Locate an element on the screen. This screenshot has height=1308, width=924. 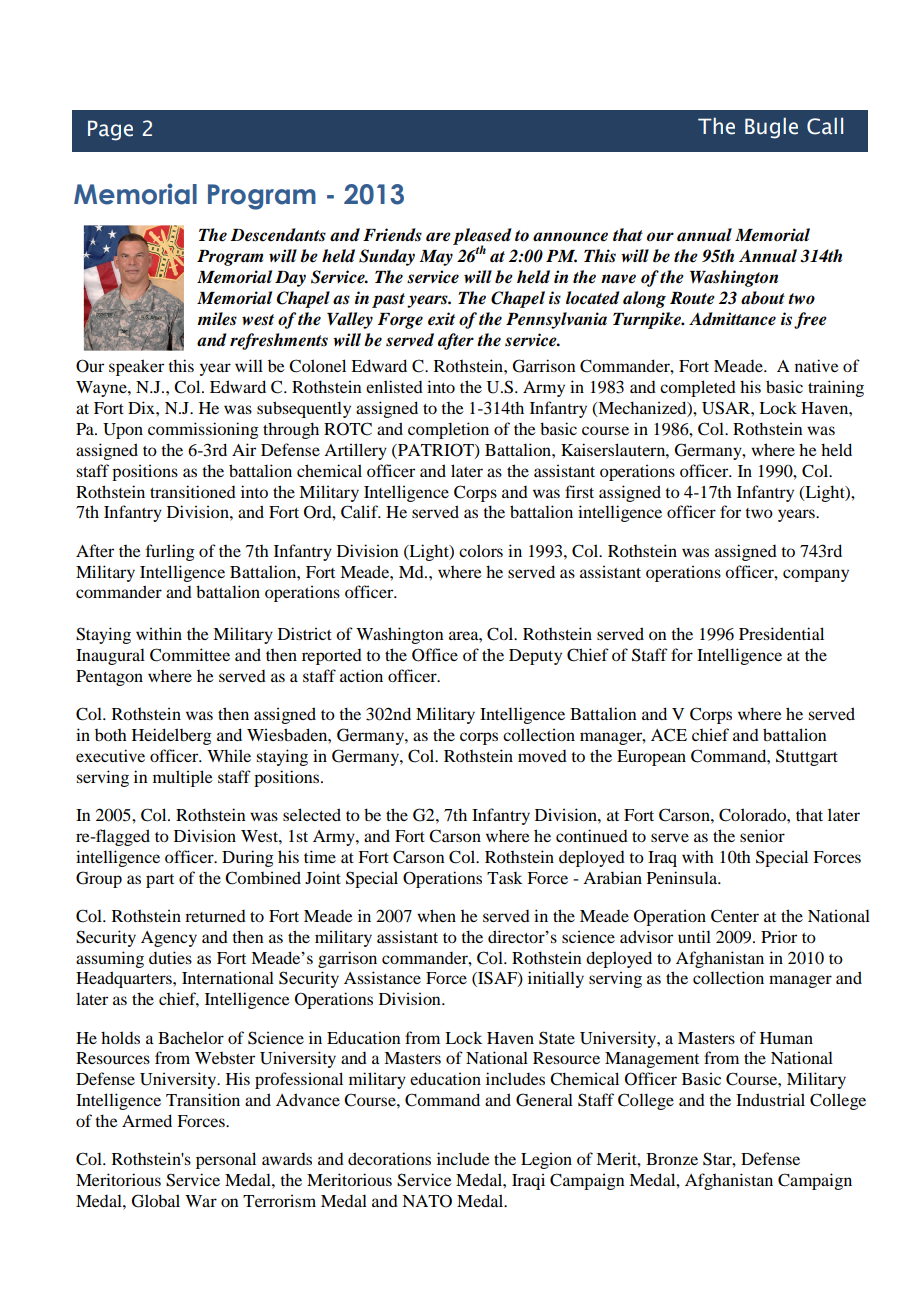
completion is located at coordinates (448, 430).
